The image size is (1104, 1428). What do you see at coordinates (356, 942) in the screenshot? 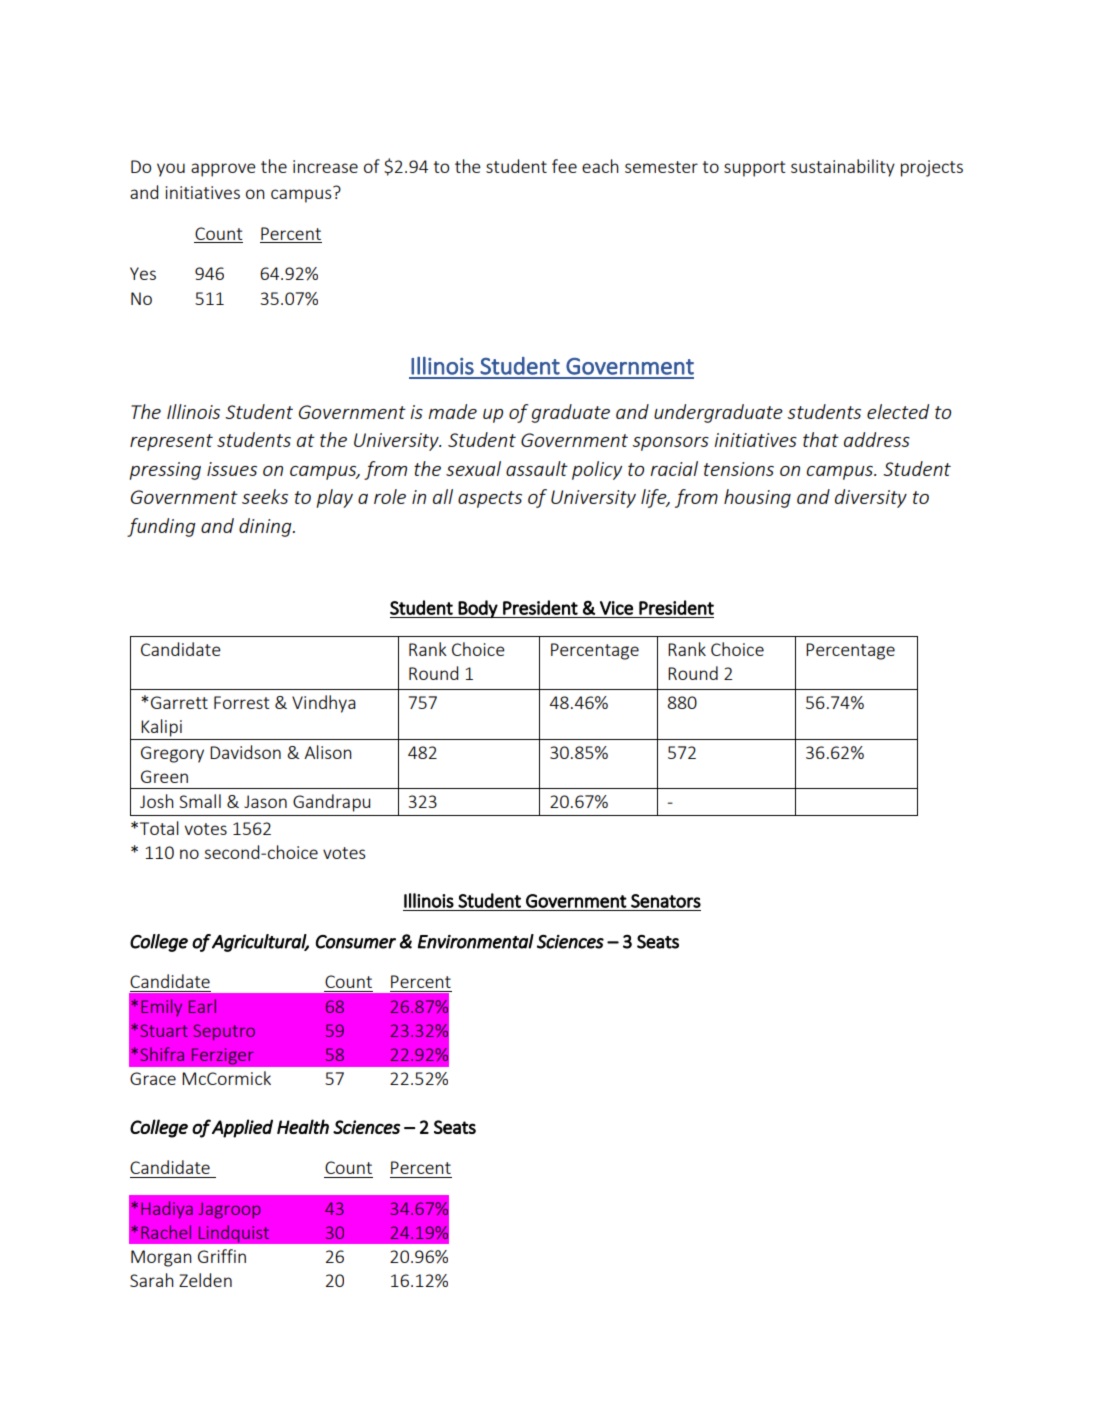
I see `Consumer` at bounding box center [356, 942].
